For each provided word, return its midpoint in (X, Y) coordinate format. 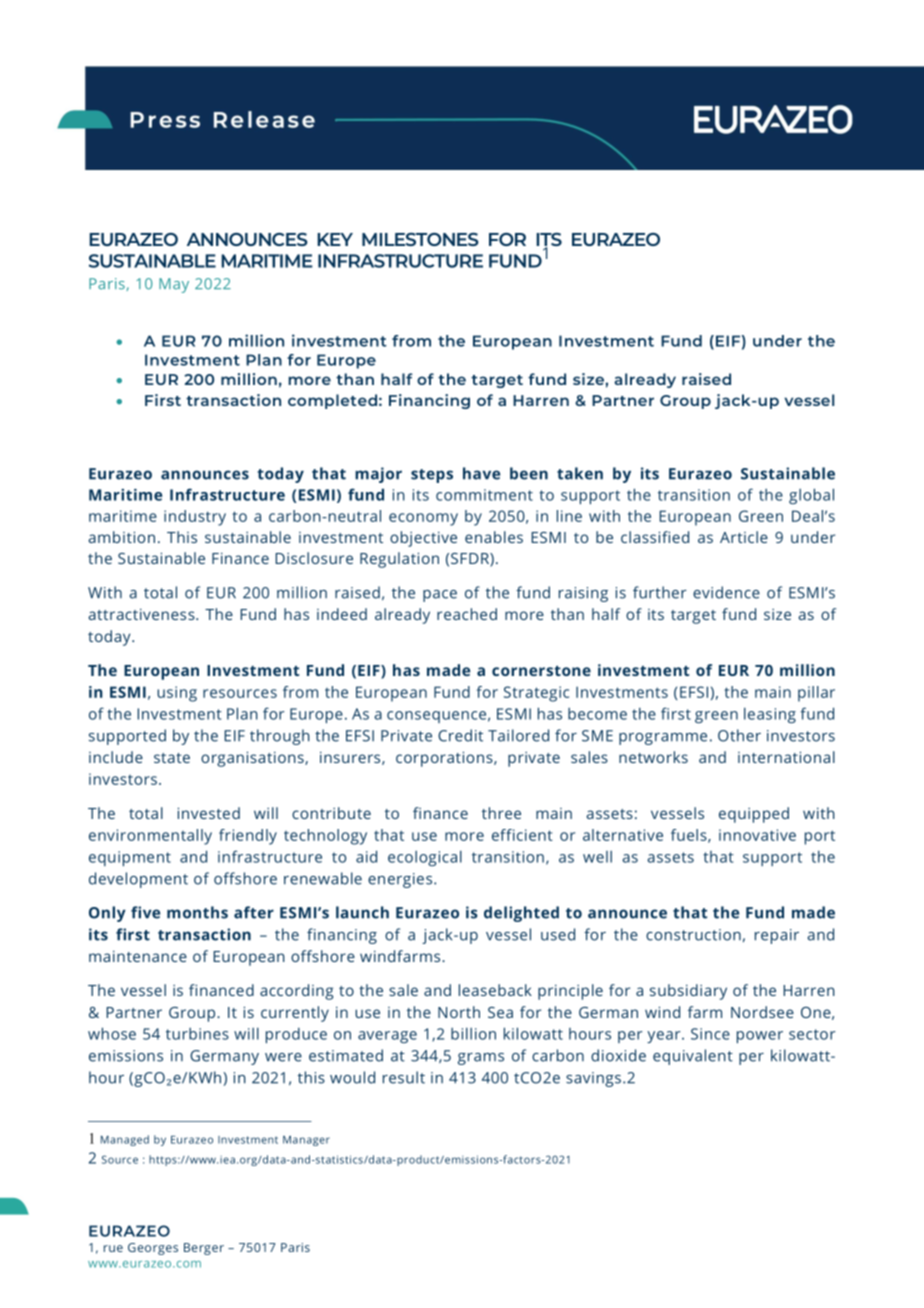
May (174, 285)
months (197, 912)
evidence (726, 592)
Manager (306, 1141)
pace (440, 596)
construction (693, 935)
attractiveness (142, 614)
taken (580, 473)
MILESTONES (420, 239)
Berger (204, 1249)
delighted (521, 914)
